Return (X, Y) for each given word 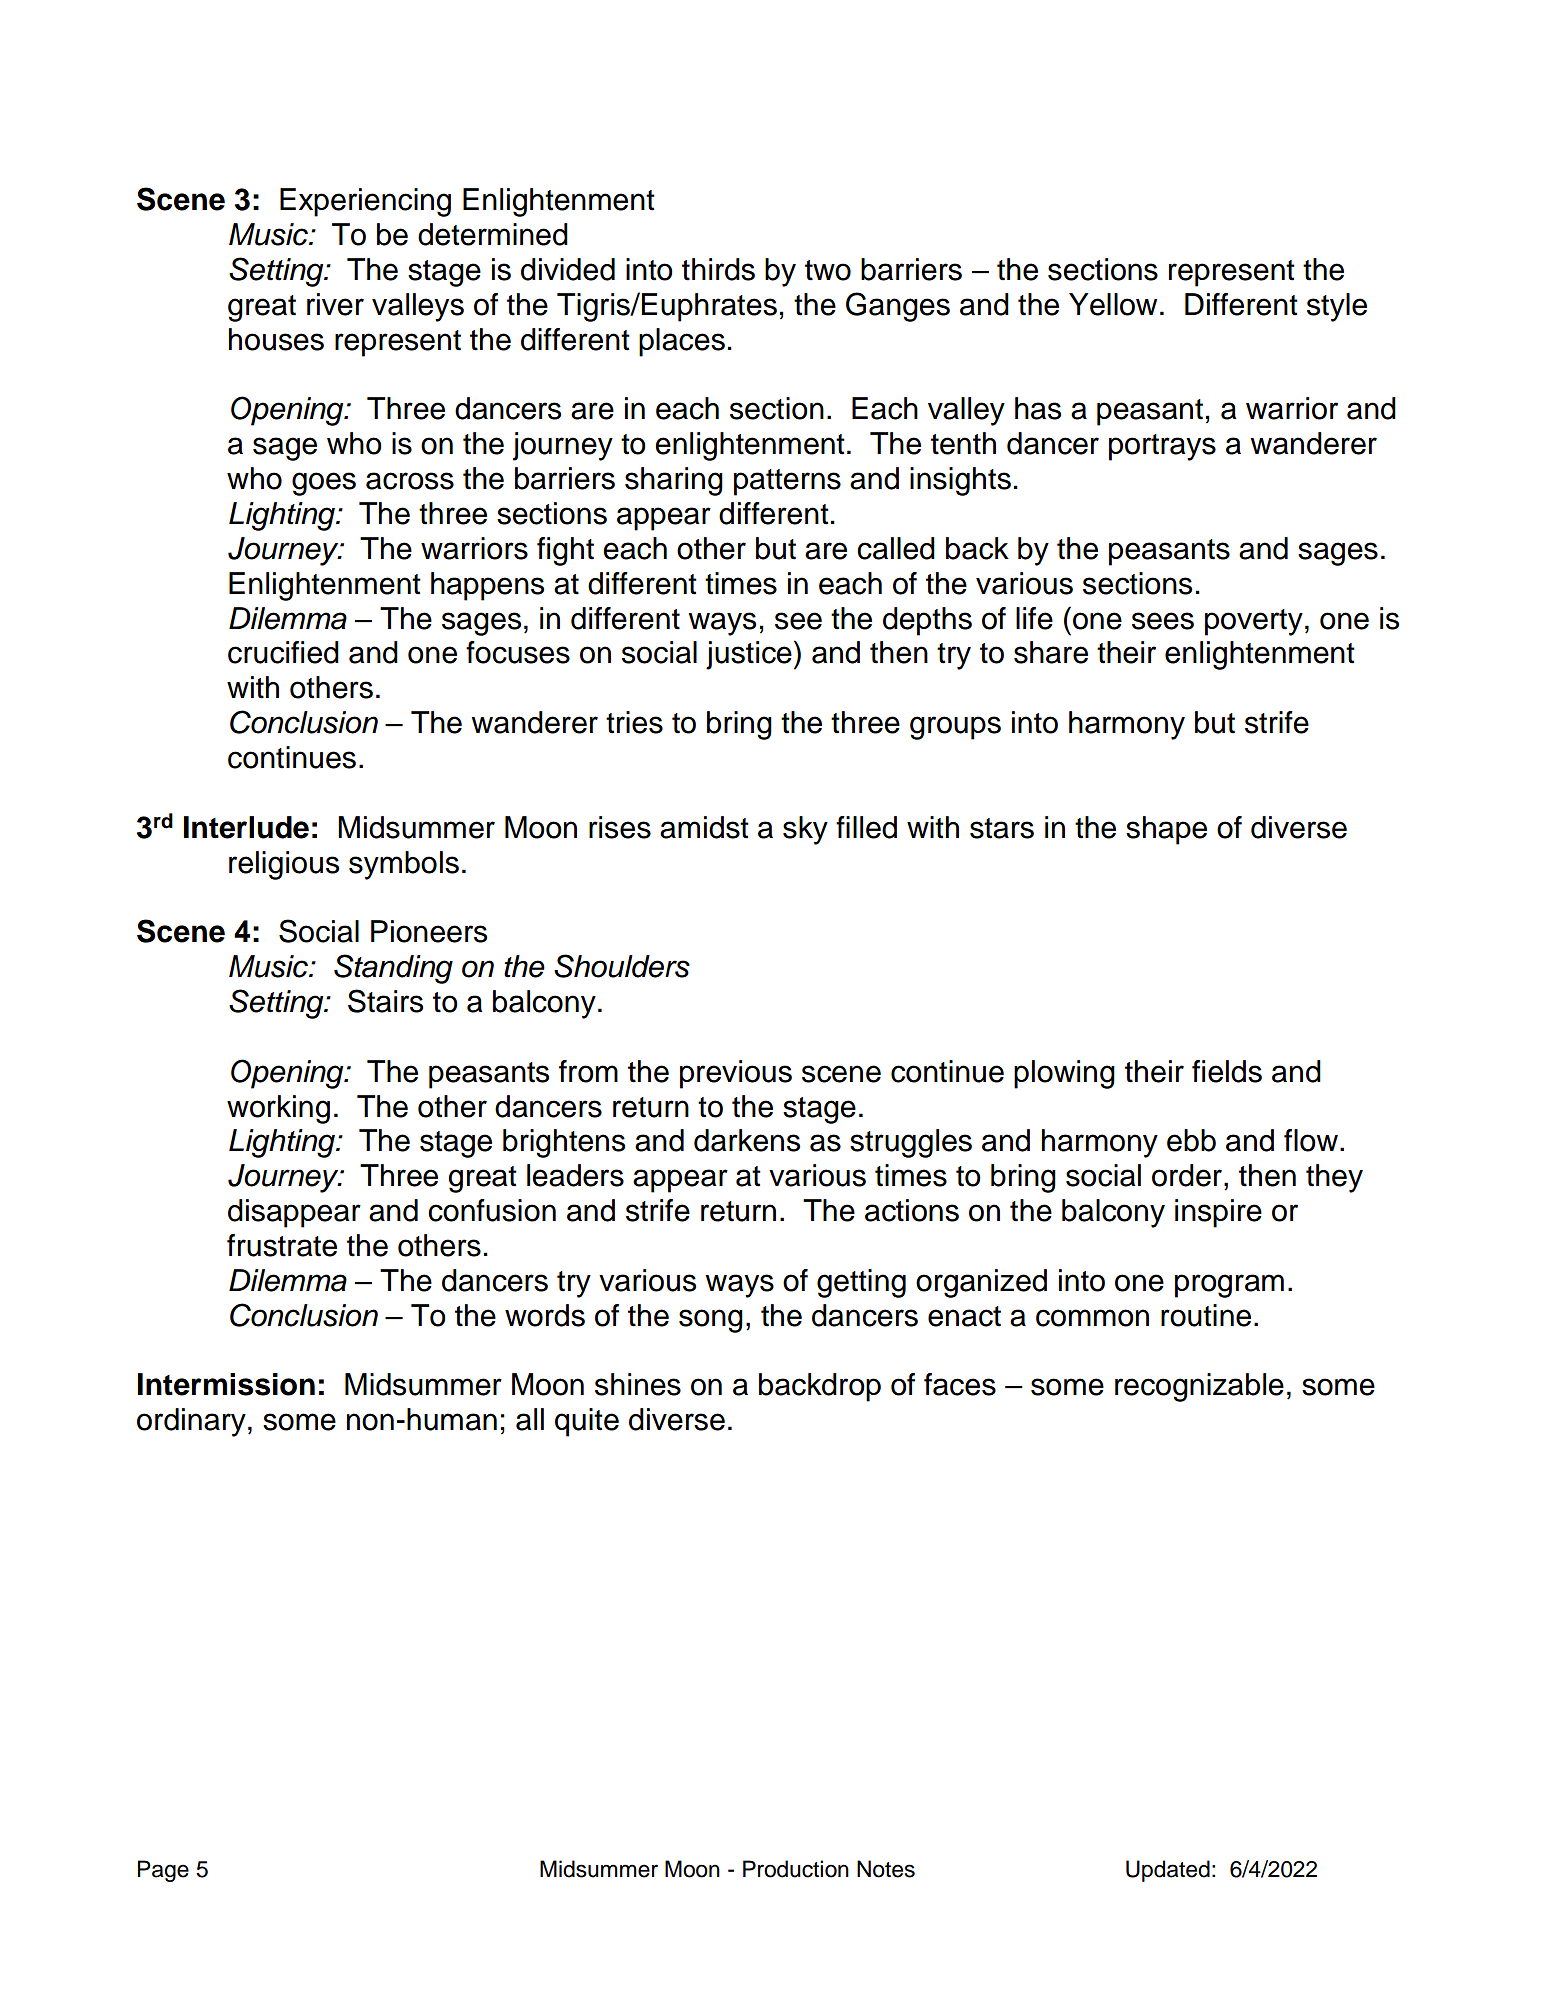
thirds (718, 269)
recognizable (1199, 1387)
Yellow (1113, 304)
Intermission (226, 1384)
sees (1163, 621)
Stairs (385, 1001)
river (335, 304)
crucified (283, 652)
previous (736, 1074)
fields (1227, 1071)
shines (638, 1384)
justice (749, 655)
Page (163, 1871)
